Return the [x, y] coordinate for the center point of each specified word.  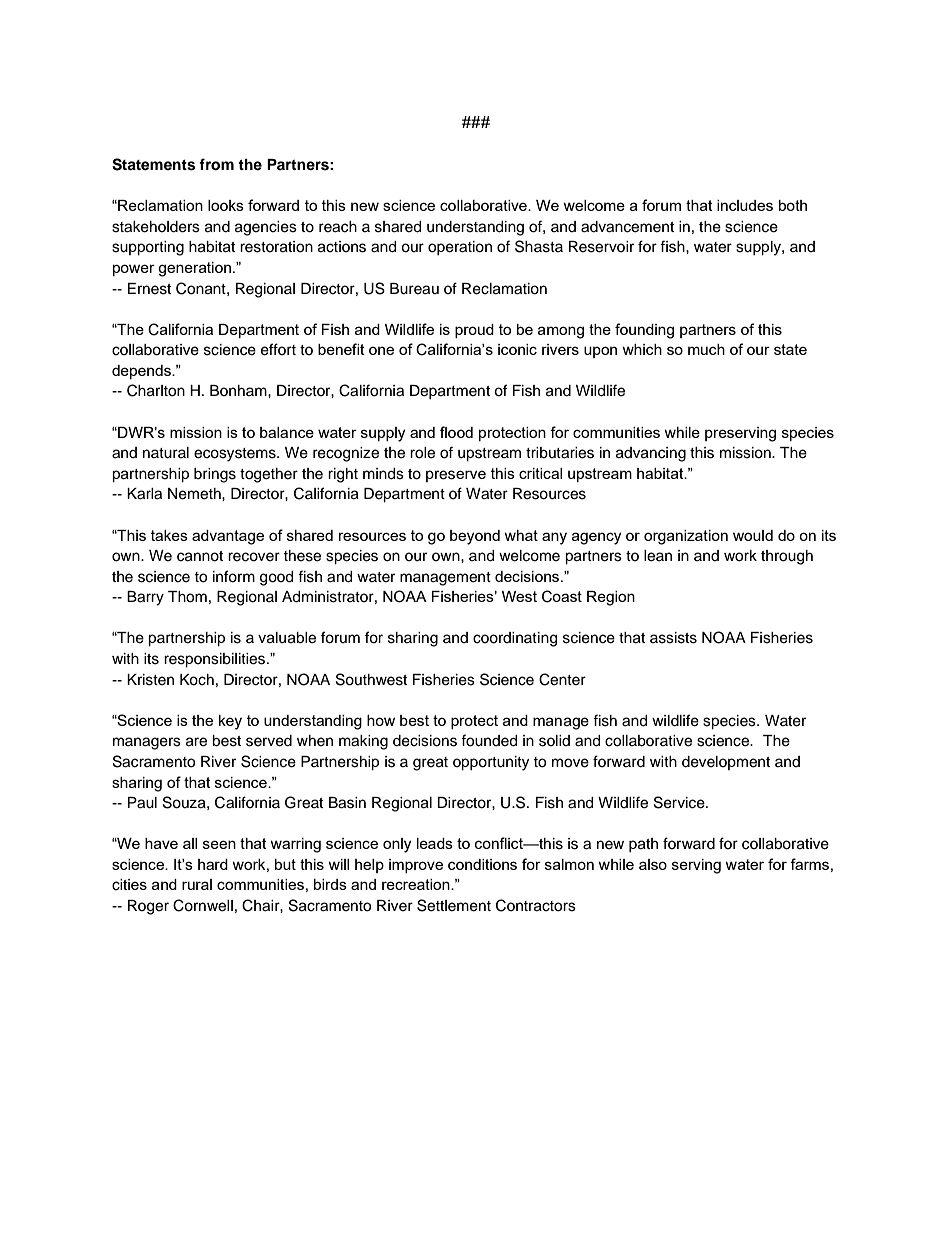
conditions [482, 864]
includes [745, 205]
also [653, 864]
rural [197, 884]
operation [460, 248]
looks [226, 205]
